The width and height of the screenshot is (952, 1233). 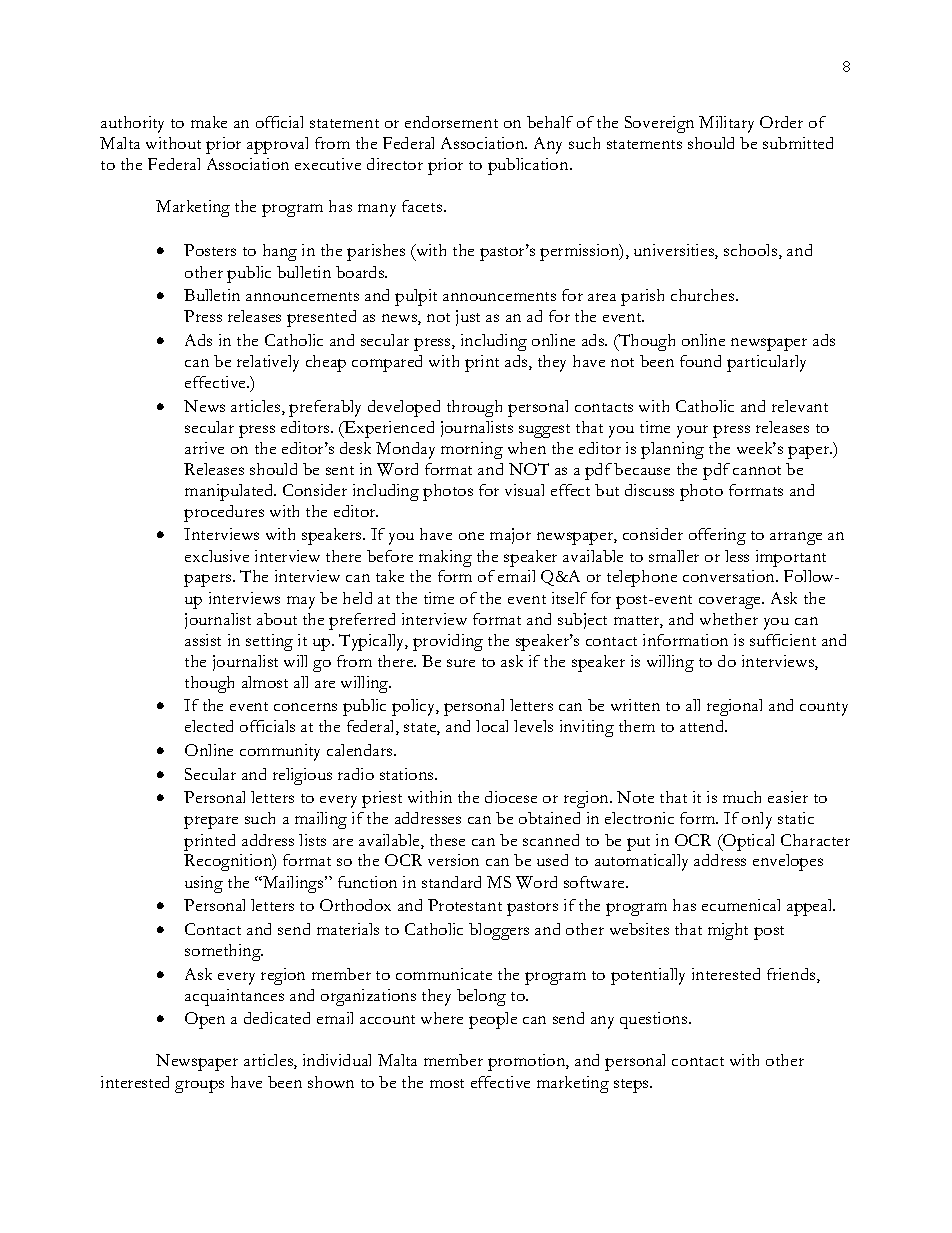 What do you see at coordinates (726, 124) in the screenshot?
I see `Military` at bounding box center [726, 124].
